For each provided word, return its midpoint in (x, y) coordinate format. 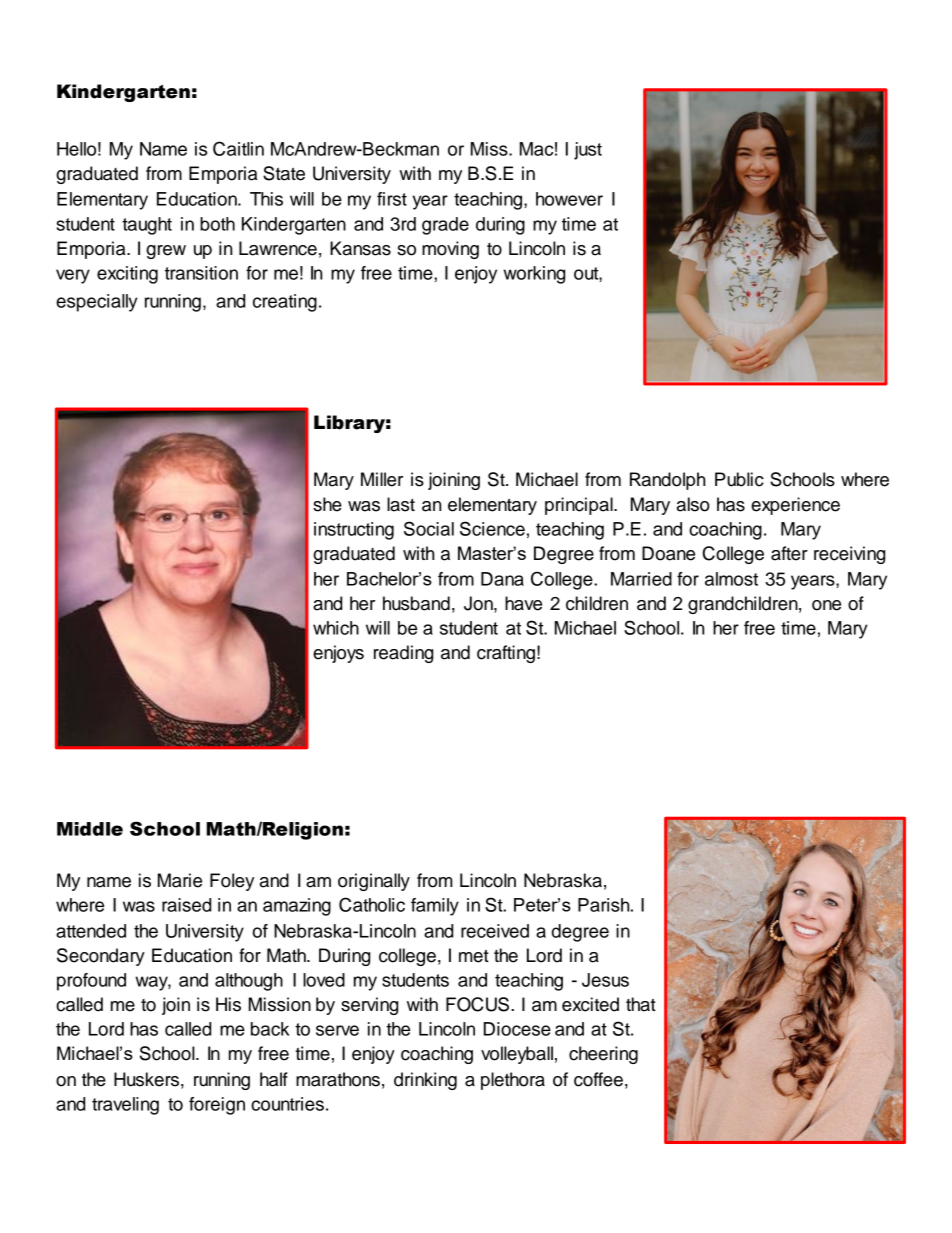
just (588, 151)
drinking (425, 1081)
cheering (603, 1055)
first (392, 199)
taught (147, 226)
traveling (125, 1106)
